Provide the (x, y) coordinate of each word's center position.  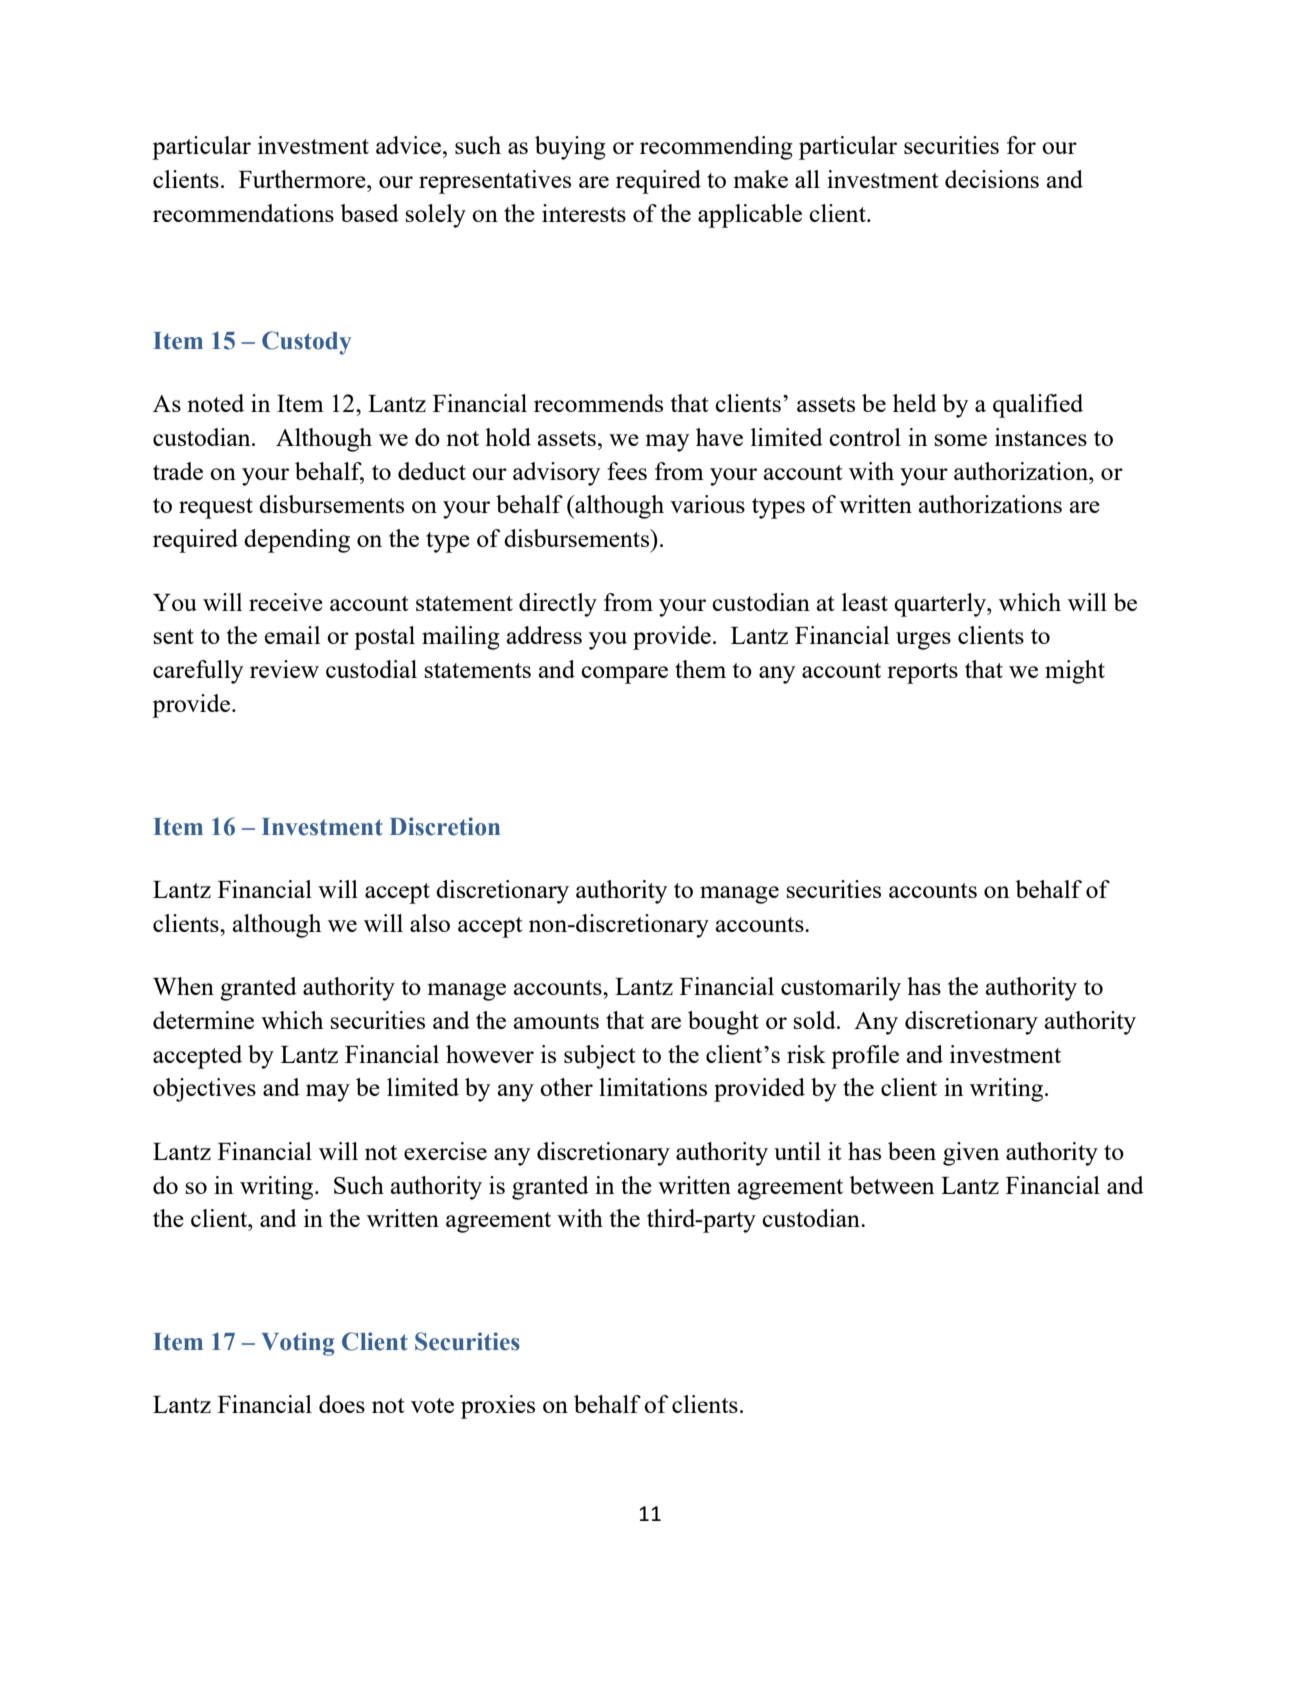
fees (627, 471)
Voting (298, 1344)
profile (865, 1057)
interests (584, 213)
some (961, 440)
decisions (992, 179)
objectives (204, 1090)
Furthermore (303, 179)
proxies (498, 1407)
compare (624, 675)
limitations (653, 1087)
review (284, 669)
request (216, 508)
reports (922, 673)
